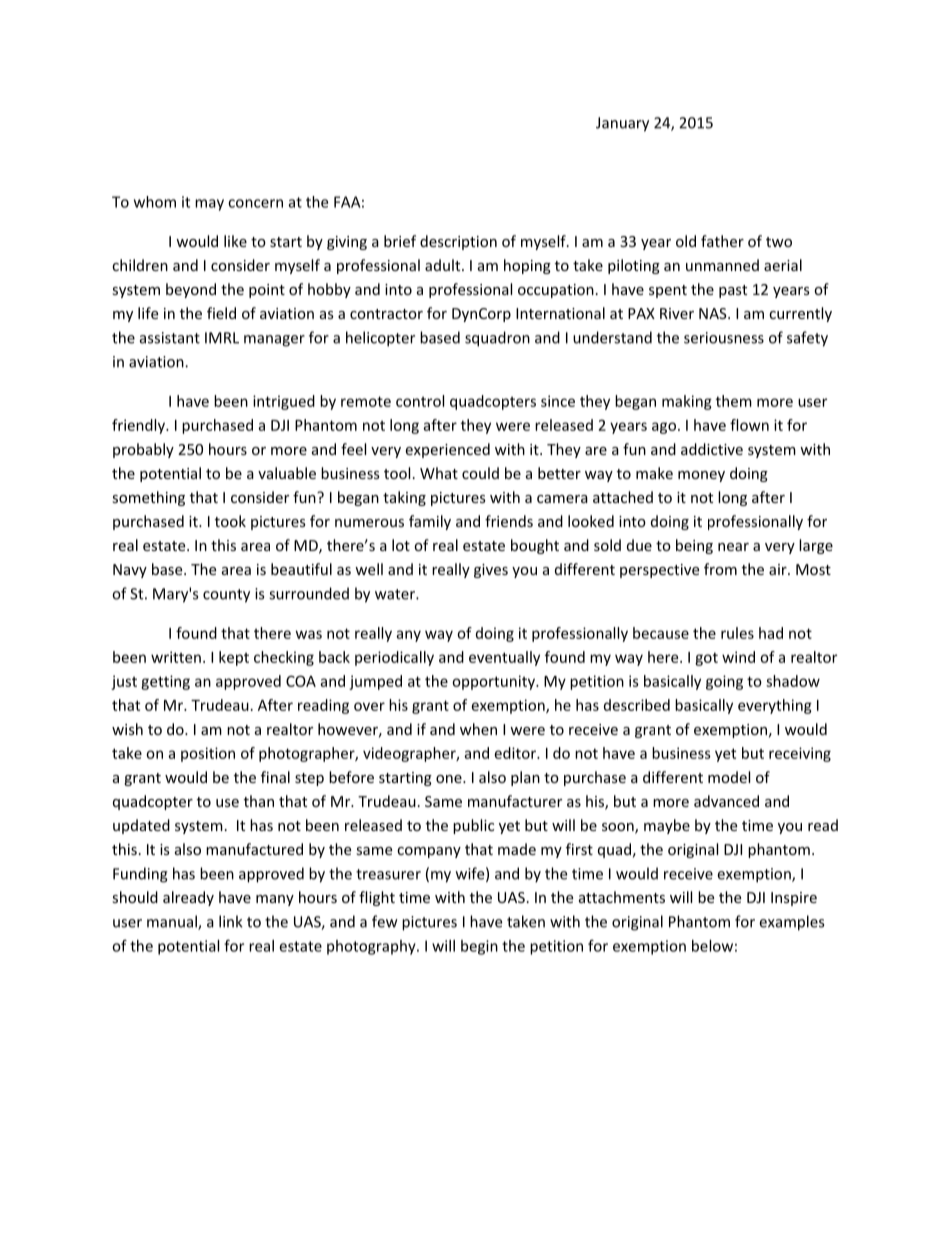 The width and height of the screenshot is (952, 1233). What do you see at coordinates (231, 921) in the screenshot?
I see `link` at bounding box center [231, 921].
